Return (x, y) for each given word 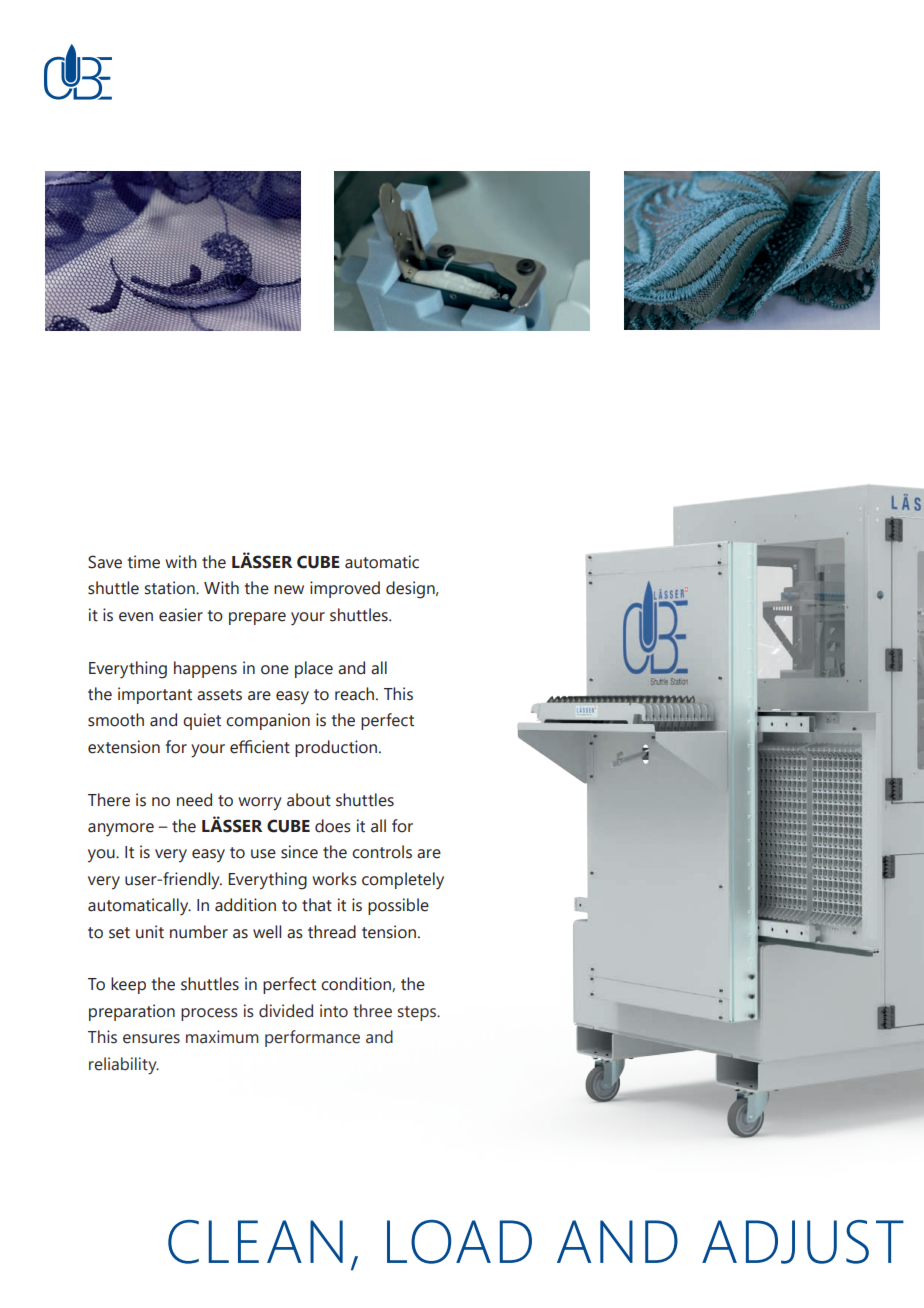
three (372, 1011)
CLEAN (255, 1242)
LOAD (459, 1242)
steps (418, 1013)
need (194, 800)
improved (345, 589)
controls (382, 852)
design (411, 590)
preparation (132, 1012)
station (171, 588)
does (333, 826)
